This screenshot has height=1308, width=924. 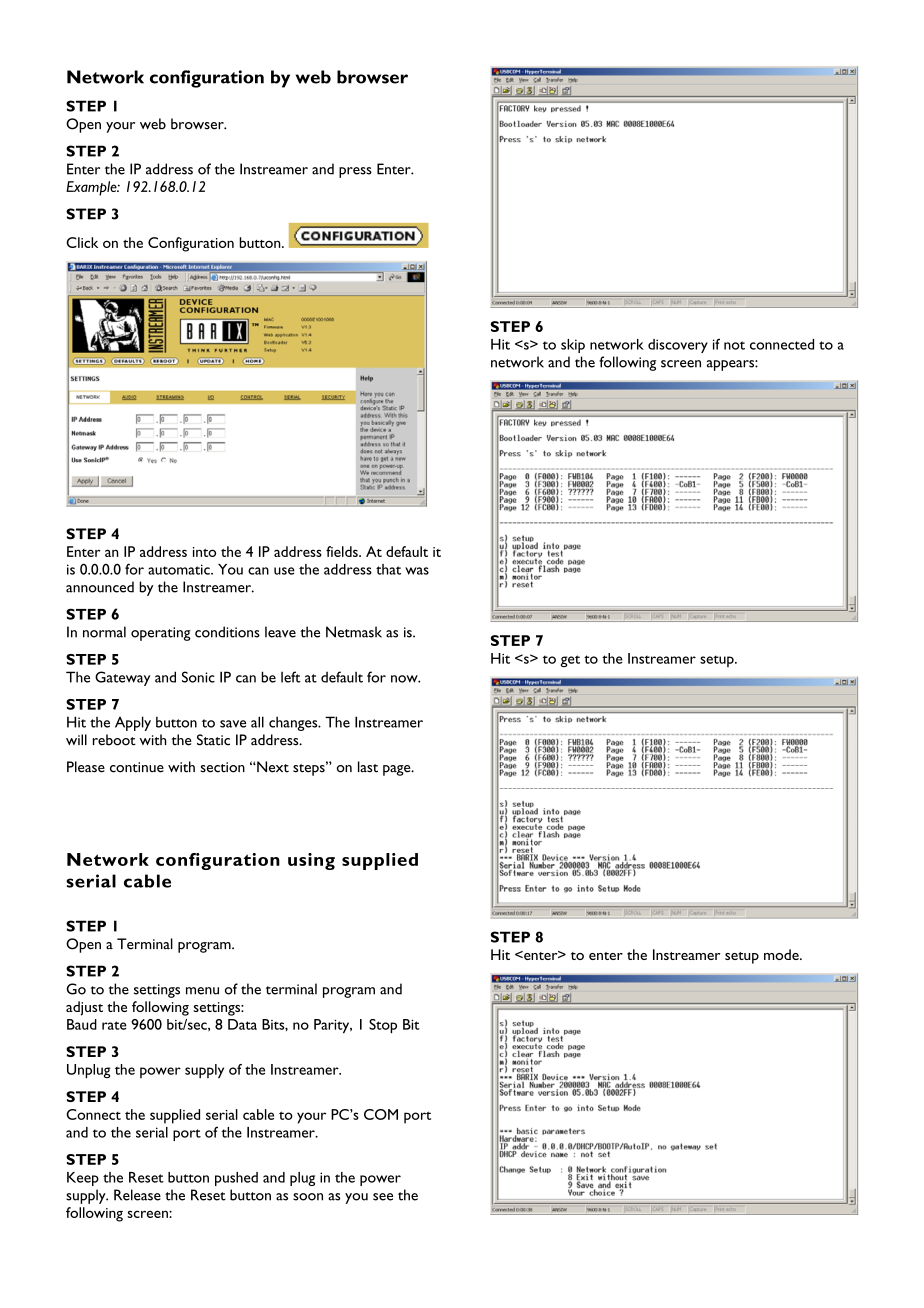 What do you see at coordinates (678, 346) in the screenshot?
I see `discovery` at bounding box center [678, 346].
